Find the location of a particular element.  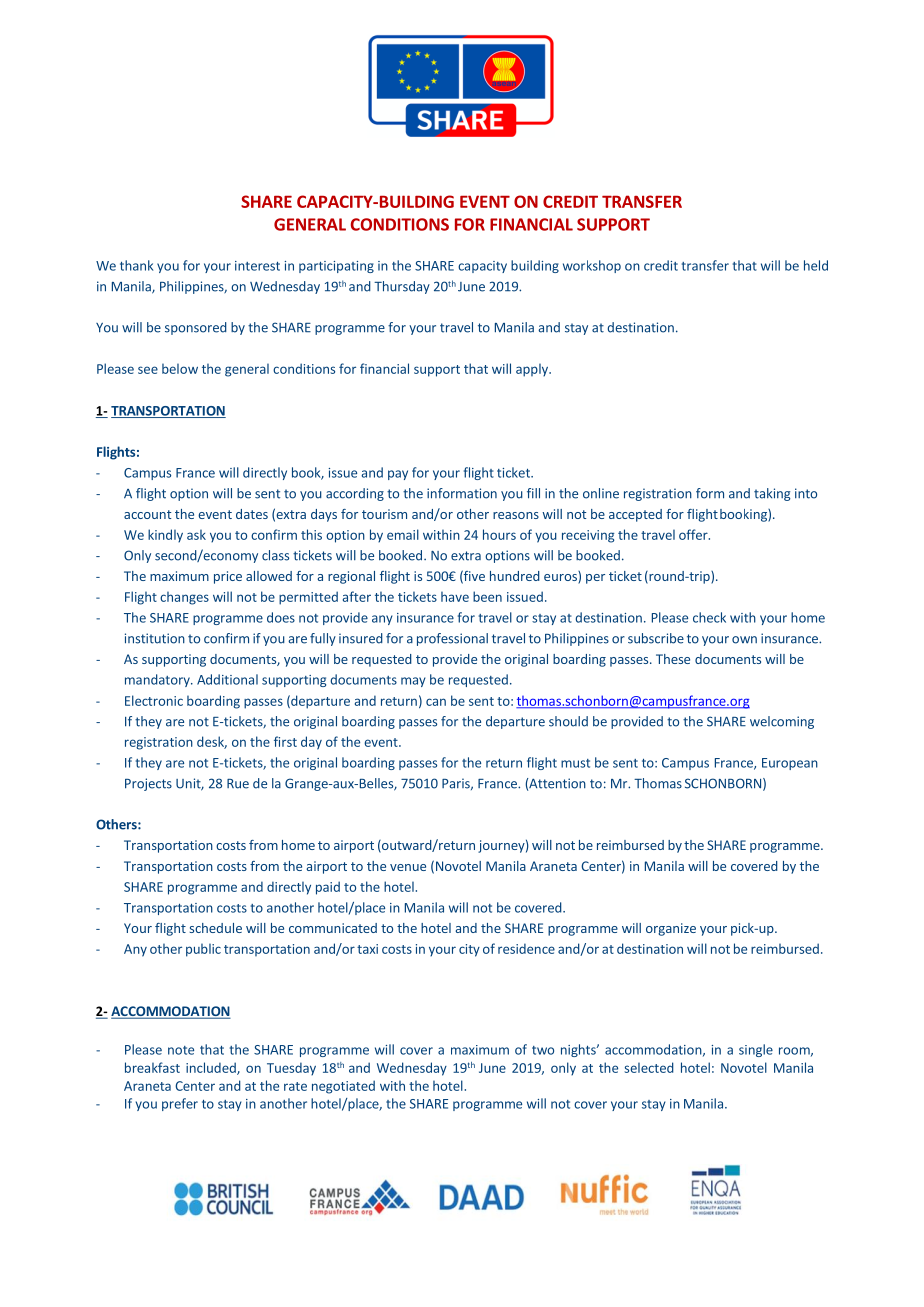

two is located at coordinates (543, 1050).
